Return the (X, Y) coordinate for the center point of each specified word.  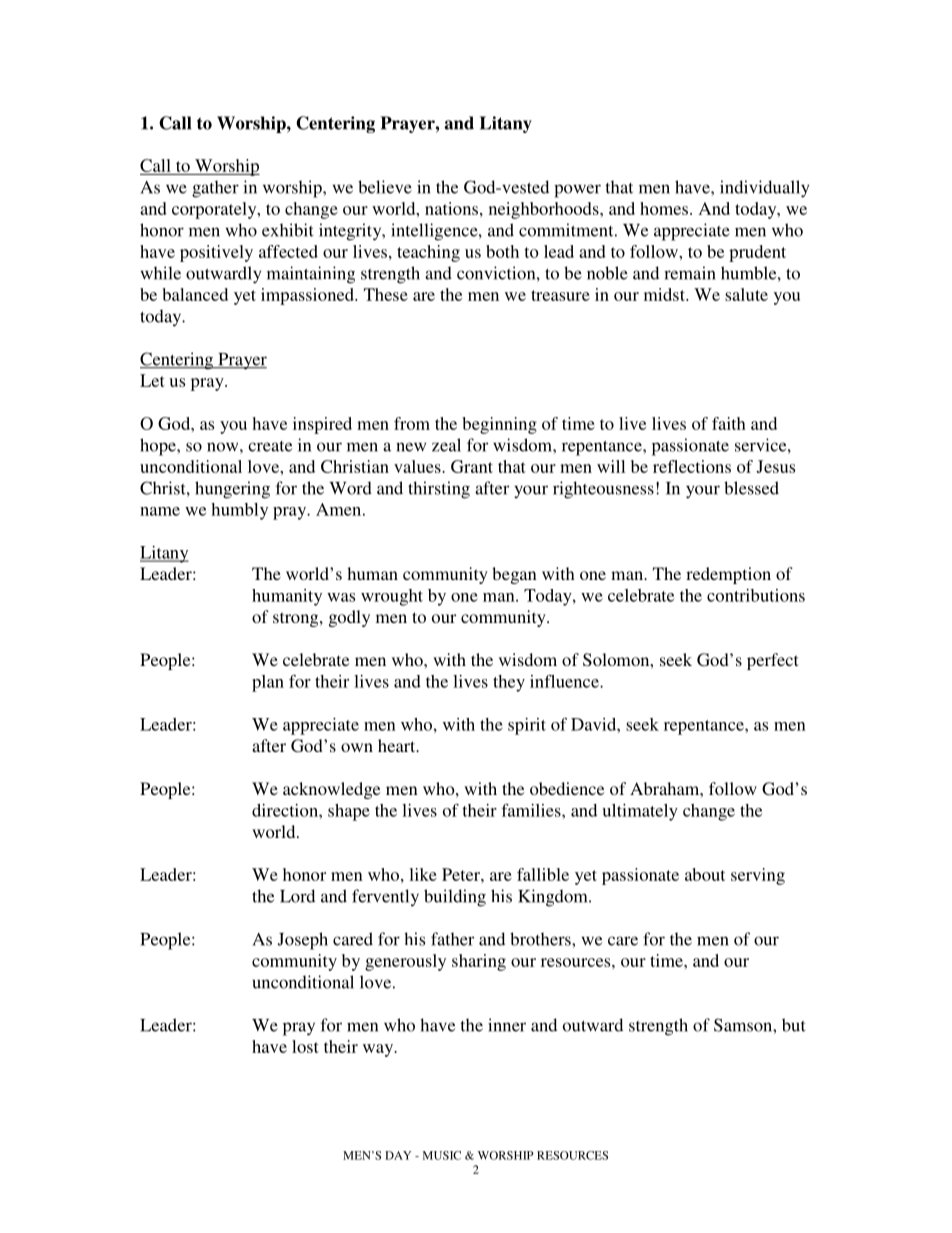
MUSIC (442, 1155)
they (509, 683)
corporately (215, 210)
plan (268, 683)
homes (664, 208)
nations (451, 208)
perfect (772, 661)
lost (305, 1046)
